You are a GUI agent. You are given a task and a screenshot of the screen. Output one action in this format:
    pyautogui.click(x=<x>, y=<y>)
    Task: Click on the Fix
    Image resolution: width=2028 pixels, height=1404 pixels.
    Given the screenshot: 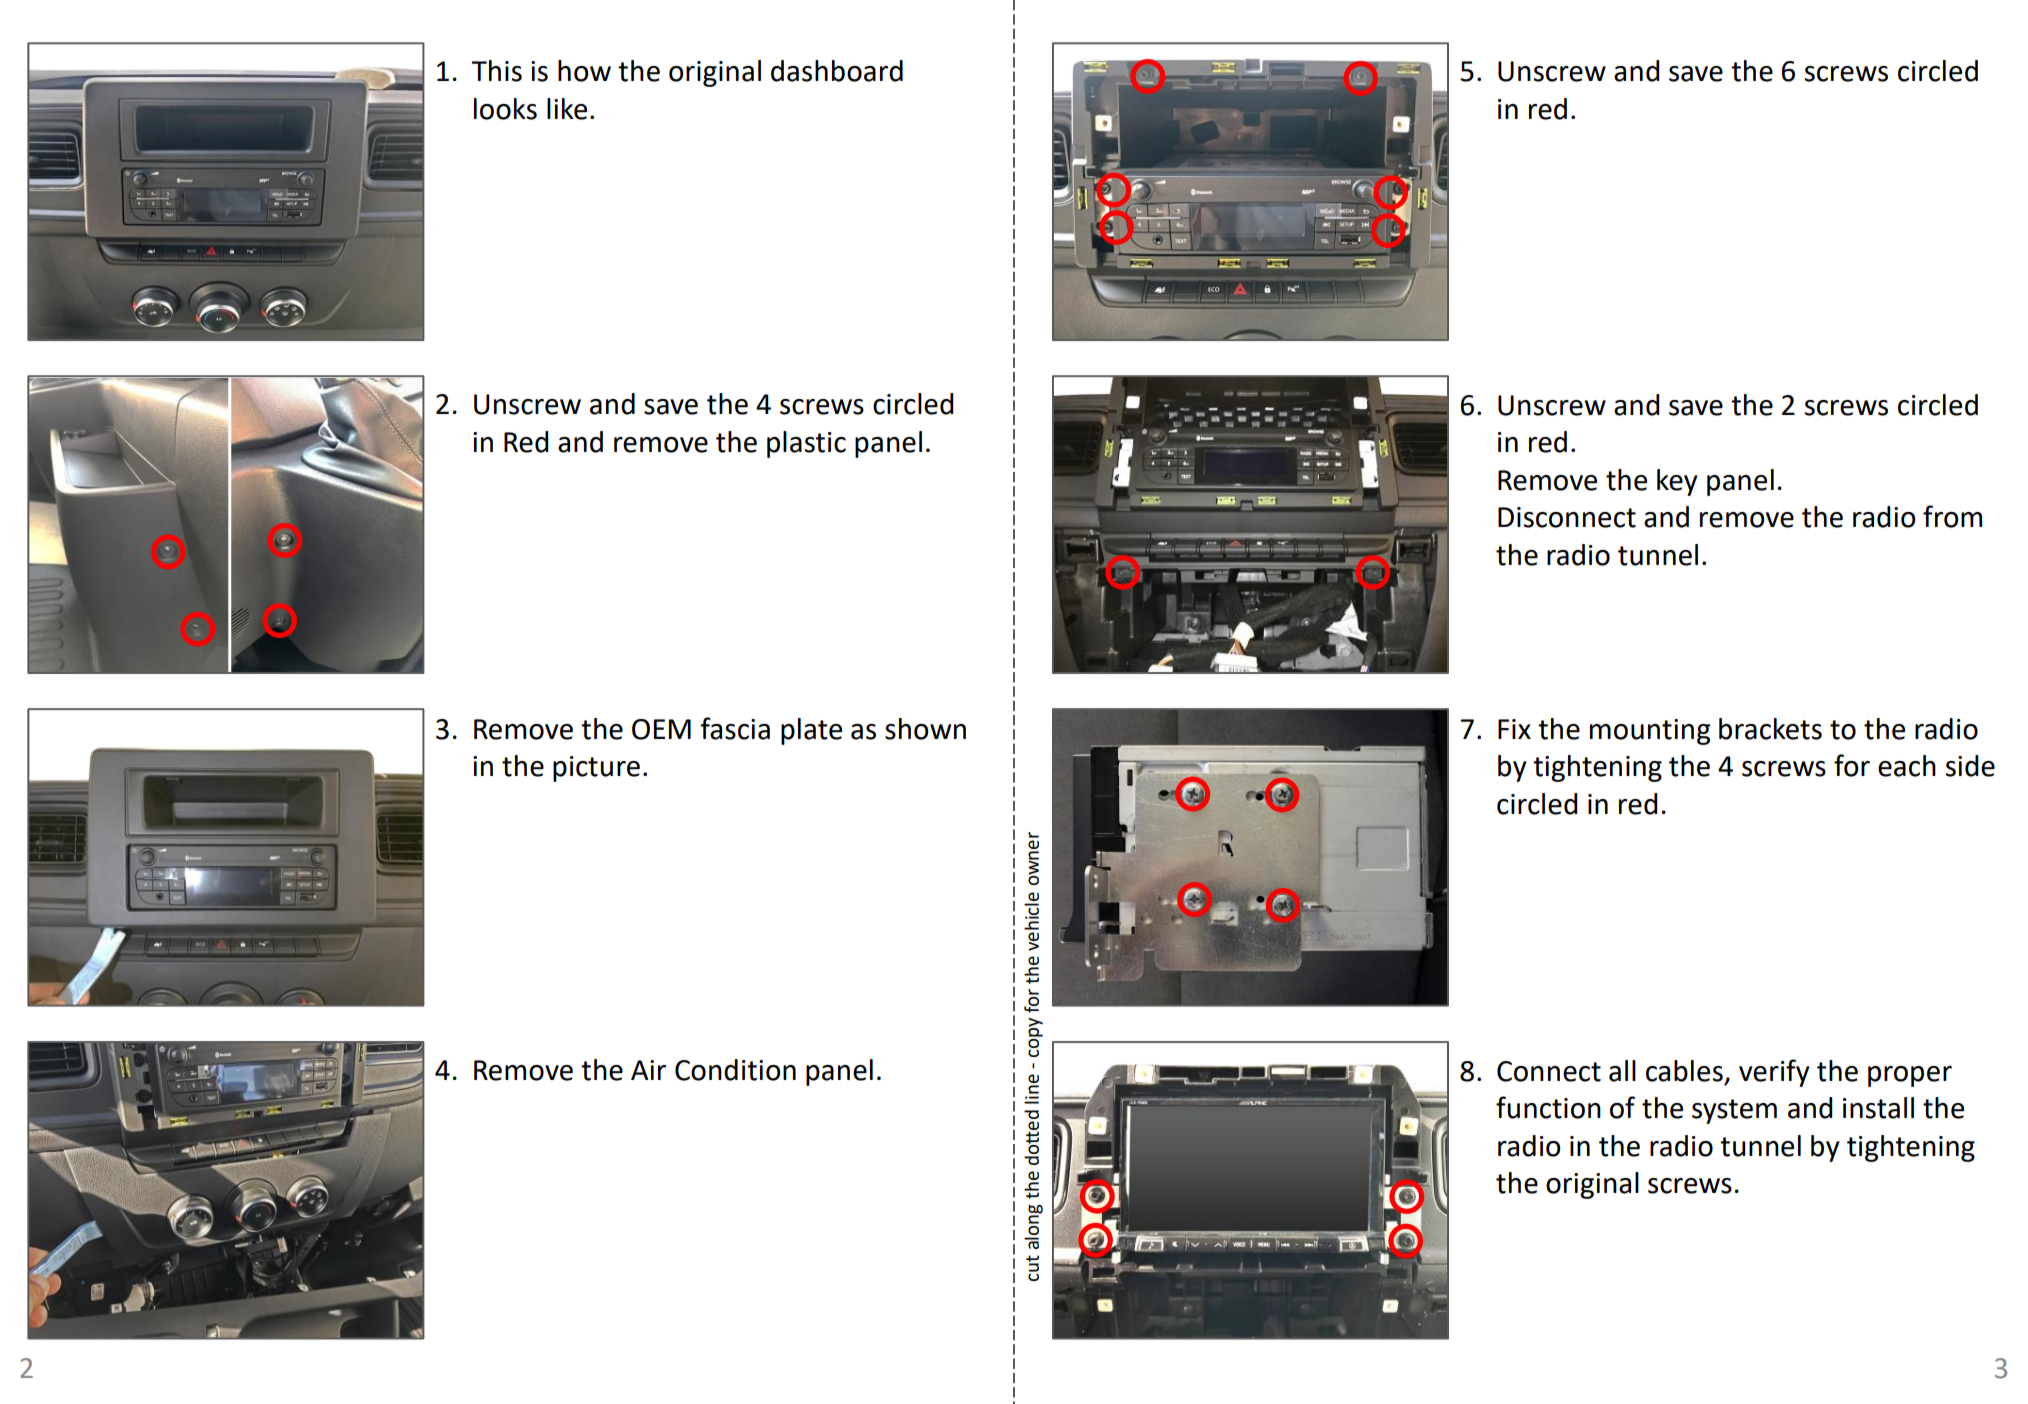 What is the action you would take?
    pyautogui.click(x=1514, y=729)
